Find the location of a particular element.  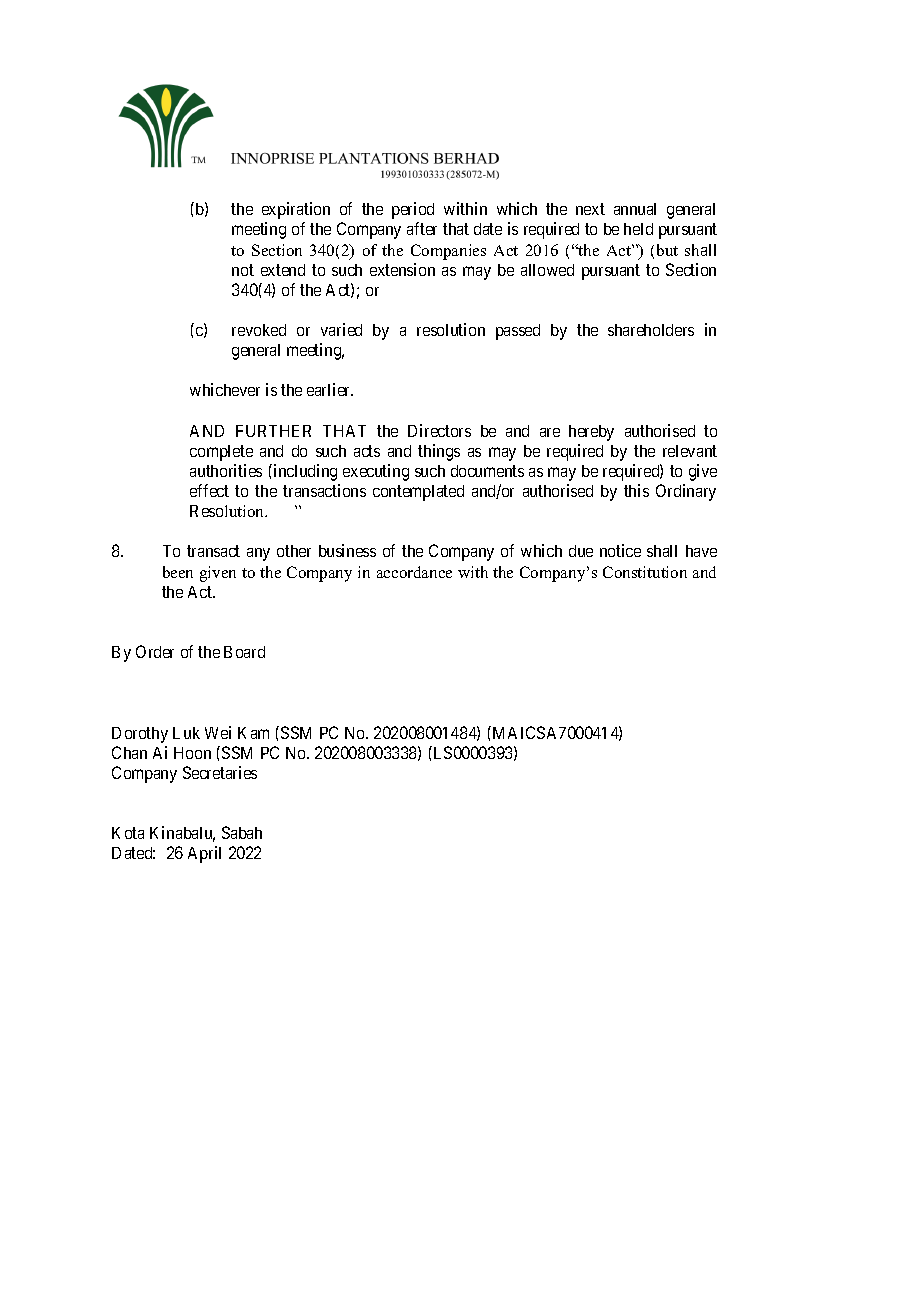

April is located at coordinates (204, 854).
